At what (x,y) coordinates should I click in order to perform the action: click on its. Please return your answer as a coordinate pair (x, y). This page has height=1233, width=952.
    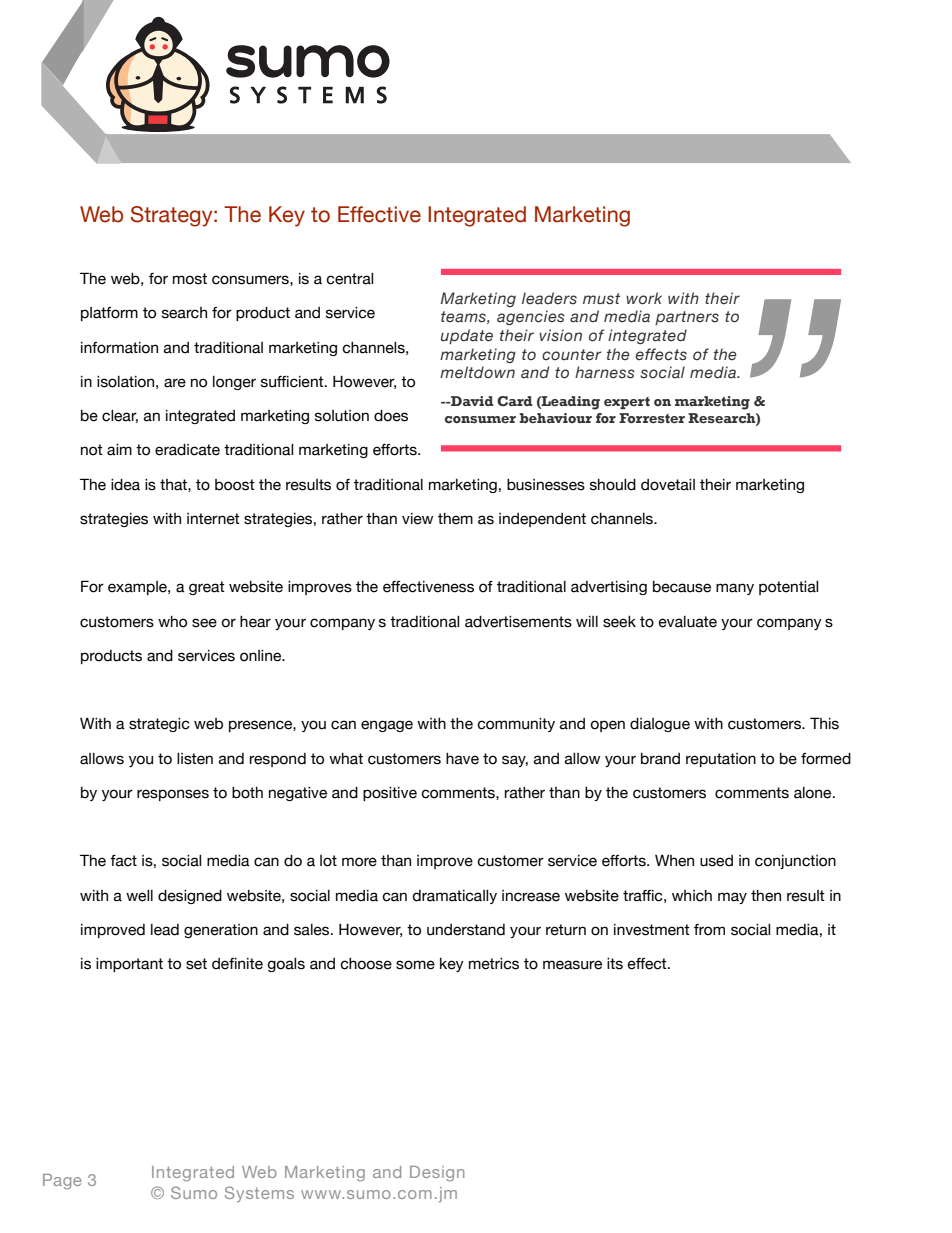
    Looking at the image, I should click on (615, 964).
